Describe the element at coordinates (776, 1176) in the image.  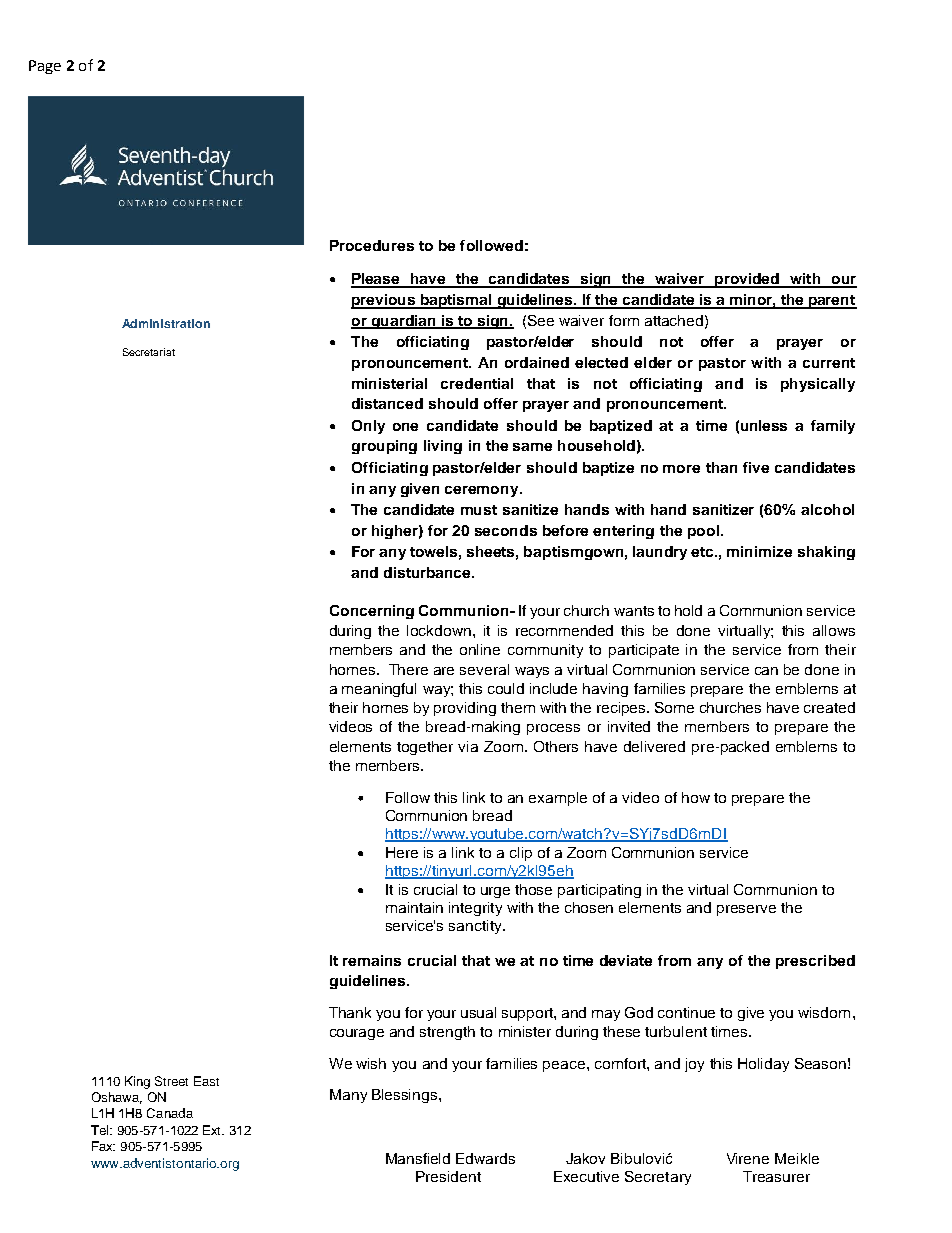
I see `Treasurer` at that location.
